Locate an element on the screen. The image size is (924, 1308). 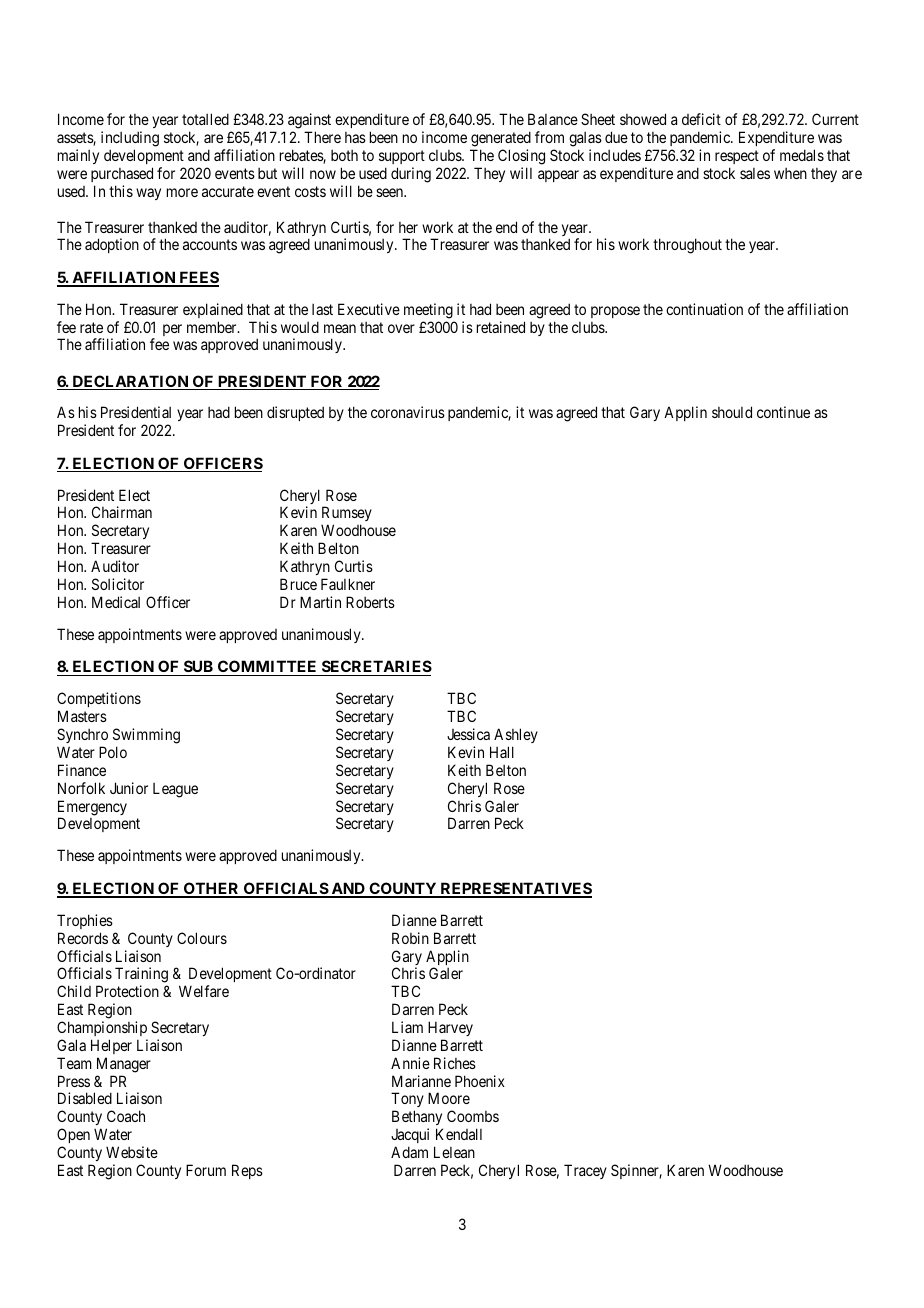
SUB is located at coordinates (198, 668).
